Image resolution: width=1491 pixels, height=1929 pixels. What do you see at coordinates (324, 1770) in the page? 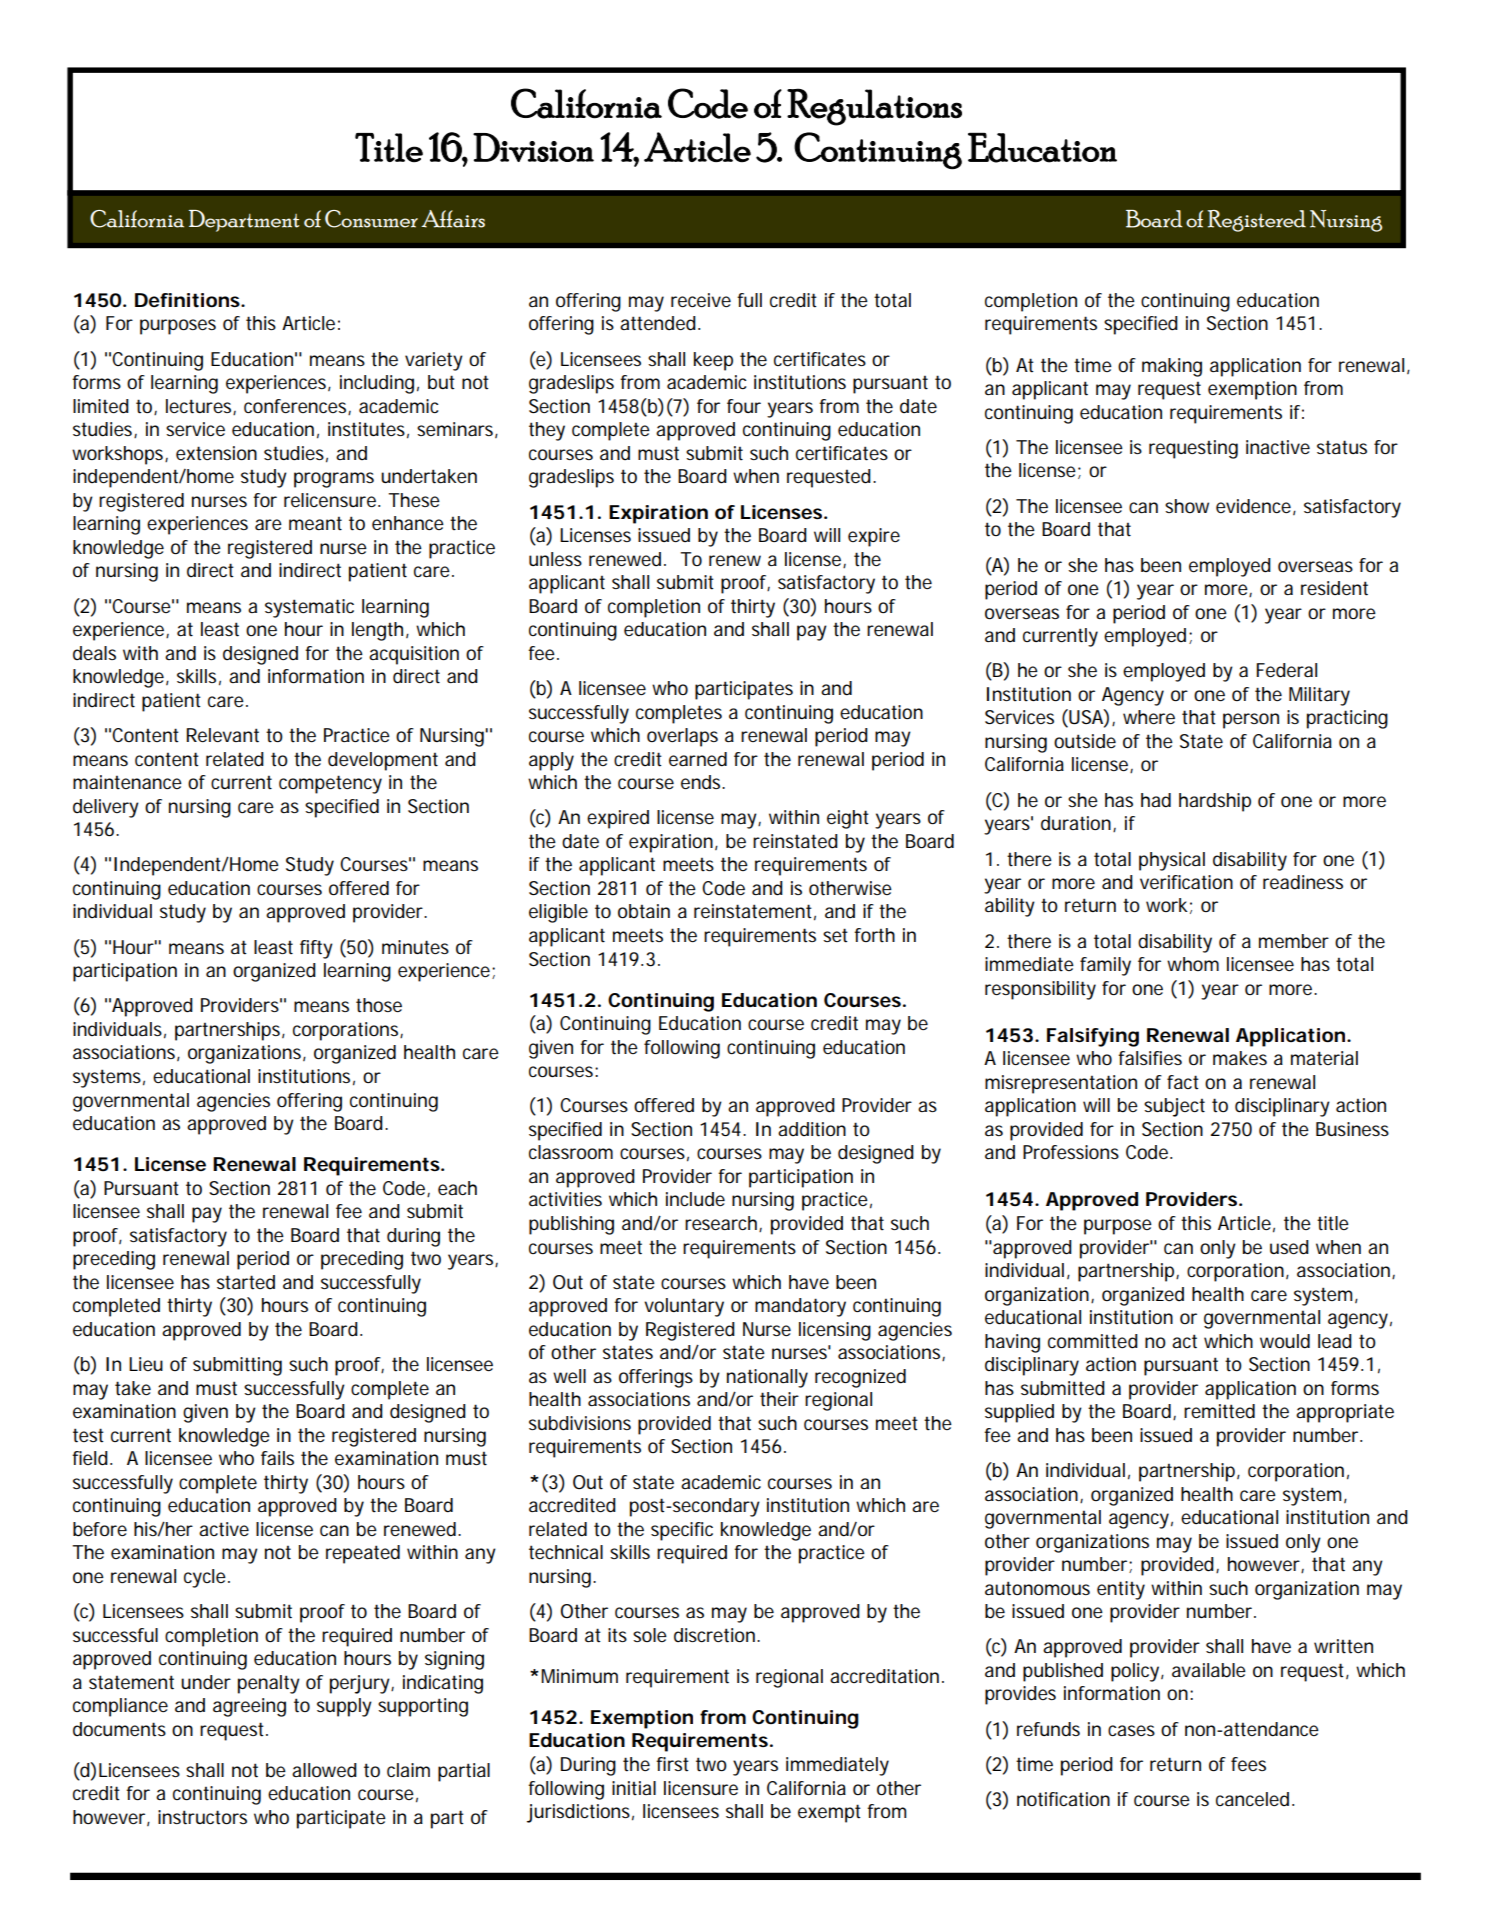
I see `allowed` at bounding box center [324, 1770].
